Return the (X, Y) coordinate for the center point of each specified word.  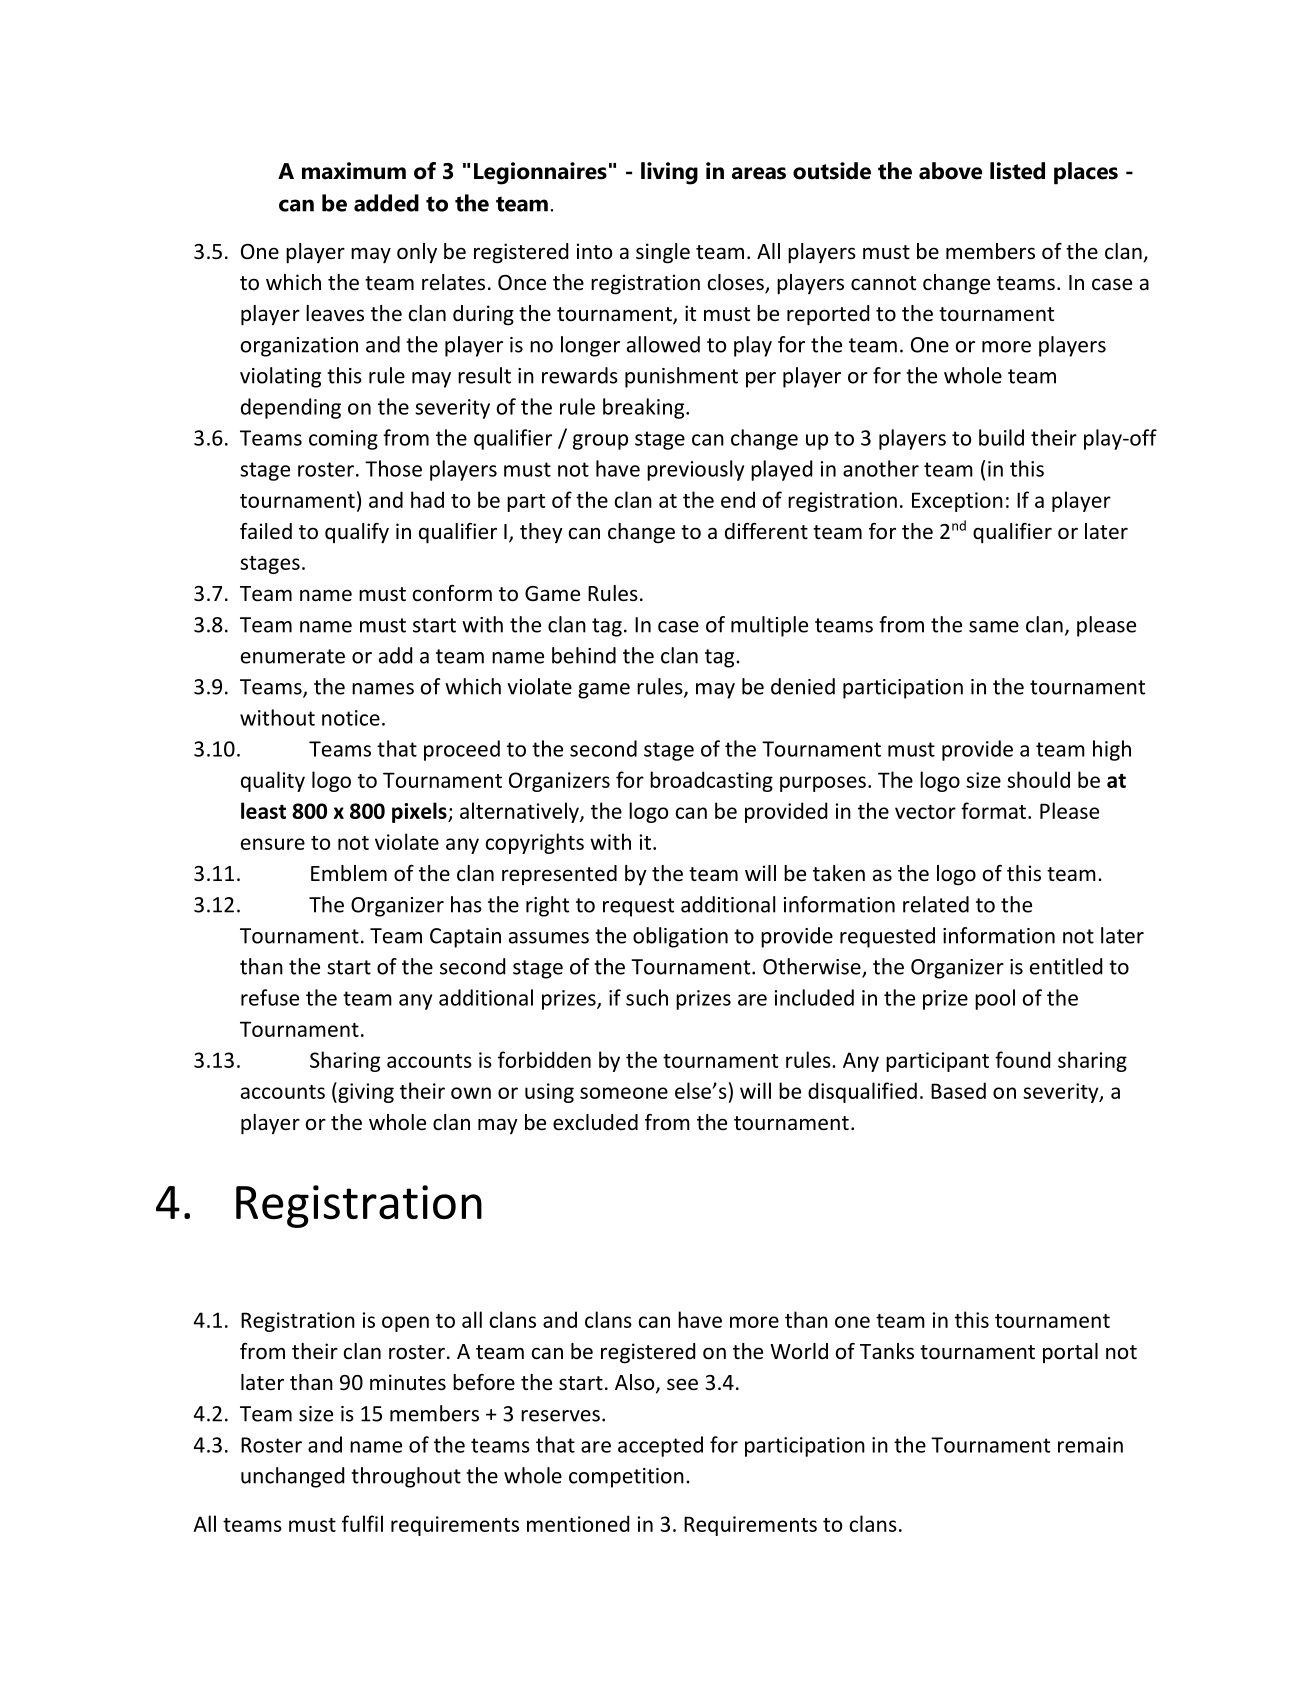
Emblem (349, 873)
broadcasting (711, 781)
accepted (660, 1446)
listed (1017, 171)
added (386, 203)
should (1038, 779)
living (669, 173)
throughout (406, 1477)
